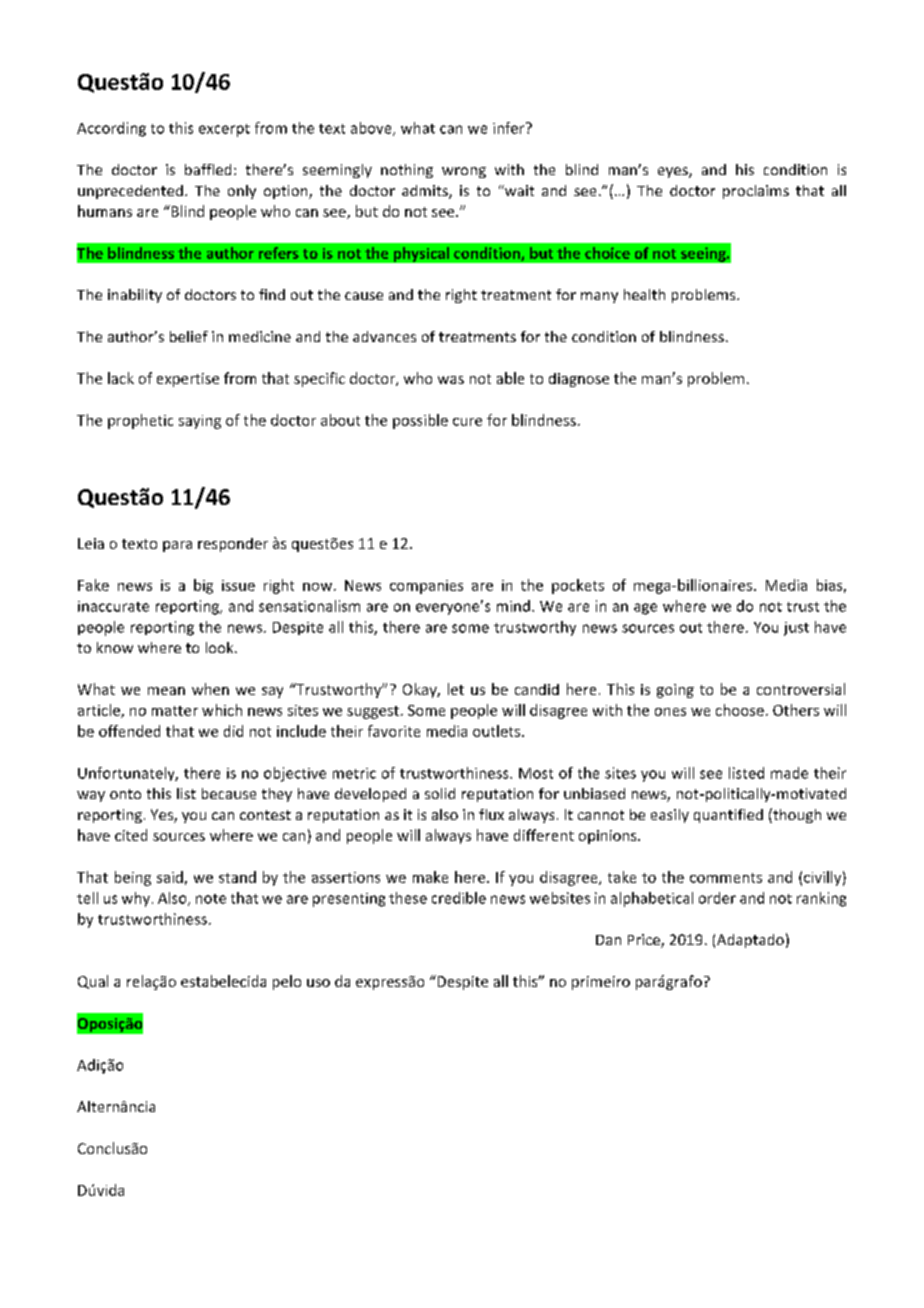 The image size is (924, 1308). What do you see at coordinates (440, 793) in the screenshot?
I see `solid` at bounding box center [440, 793].
